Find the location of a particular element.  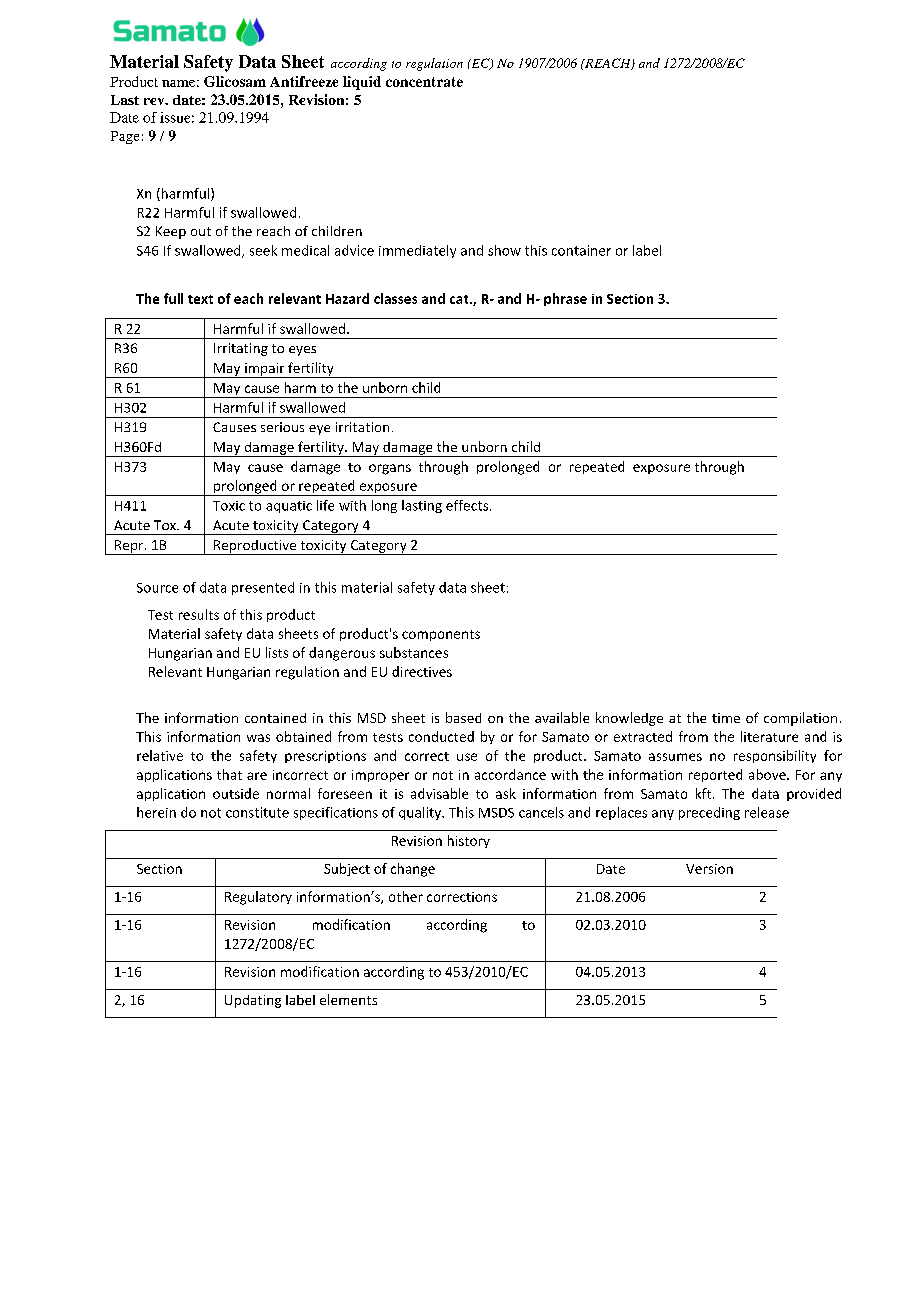

conducted is located at coordinates (441, 736).
